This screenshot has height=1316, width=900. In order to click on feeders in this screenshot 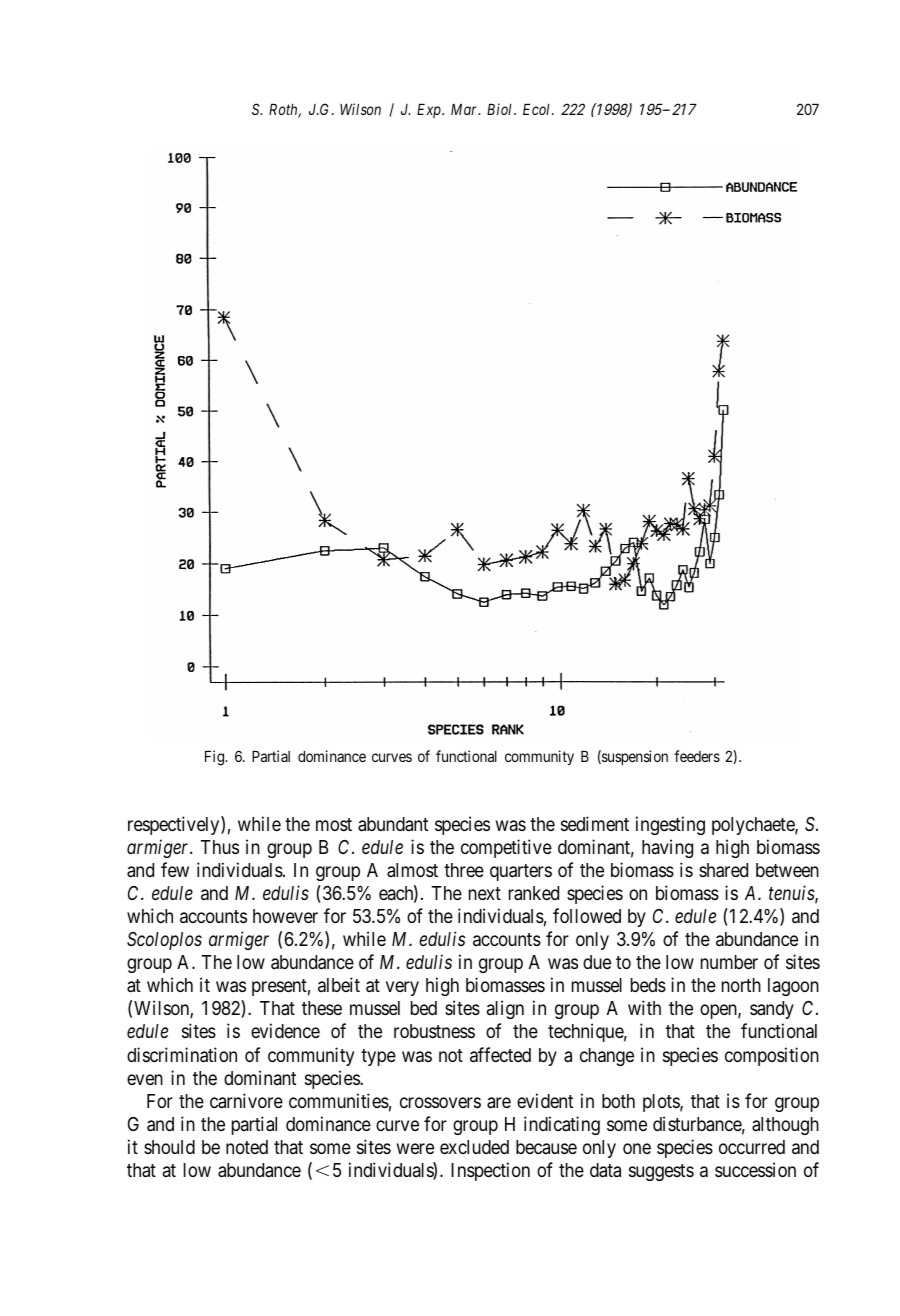, I will do `click(697, 756)`.
